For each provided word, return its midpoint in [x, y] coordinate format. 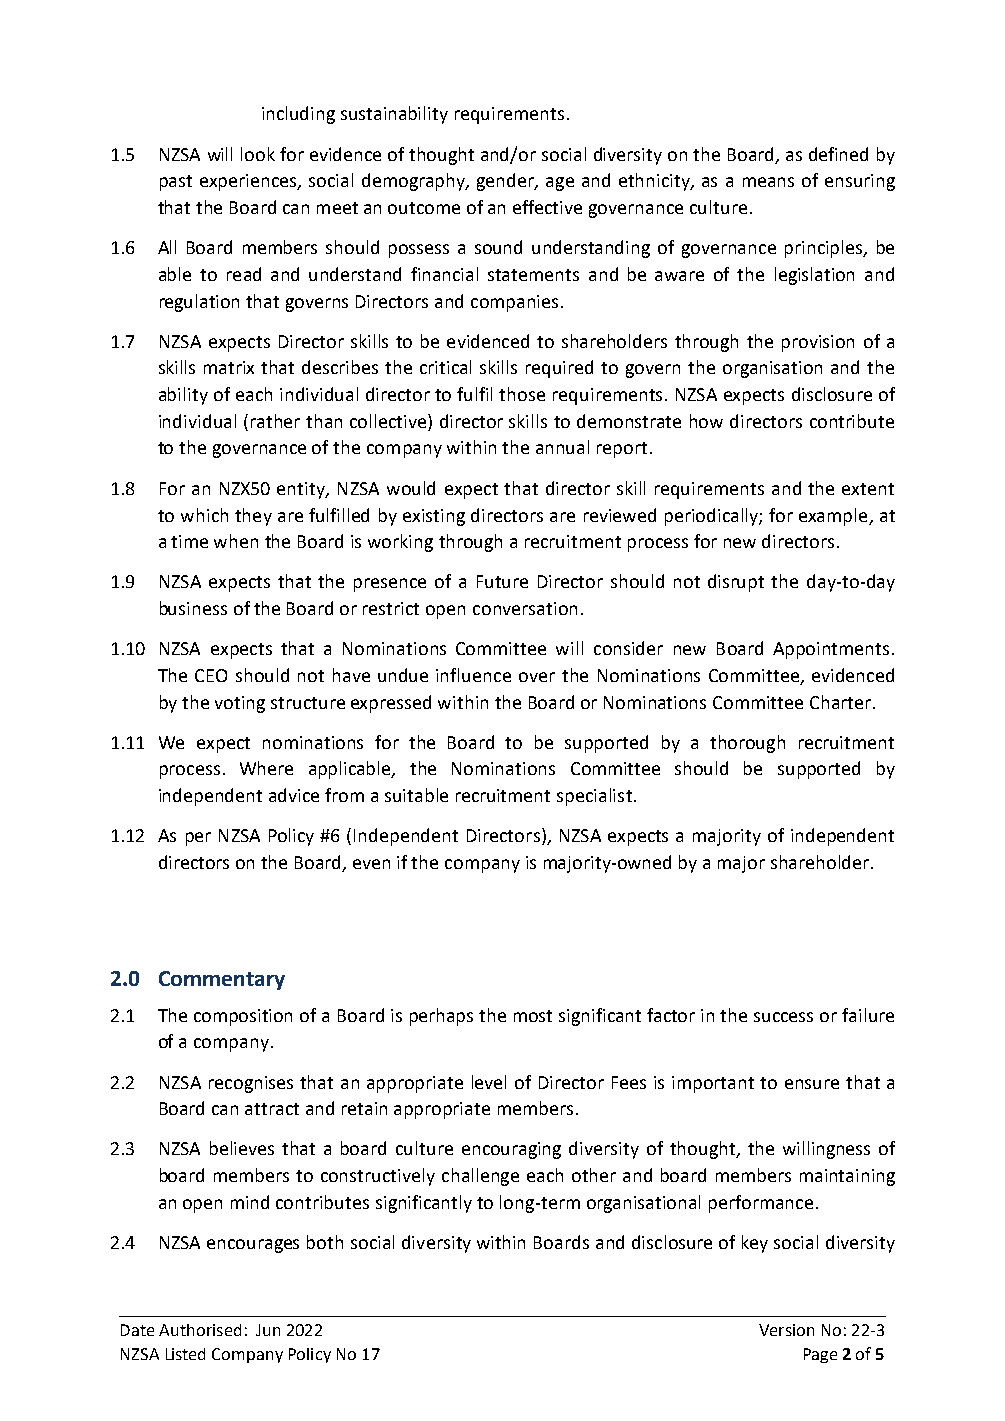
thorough [747, 744]
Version [786, 1330]
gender [507, 182]
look [258, 154]
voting [240, 704]
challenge [480, 1177]
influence [473, 675]
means [768, 182]
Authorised [200, 1330]
